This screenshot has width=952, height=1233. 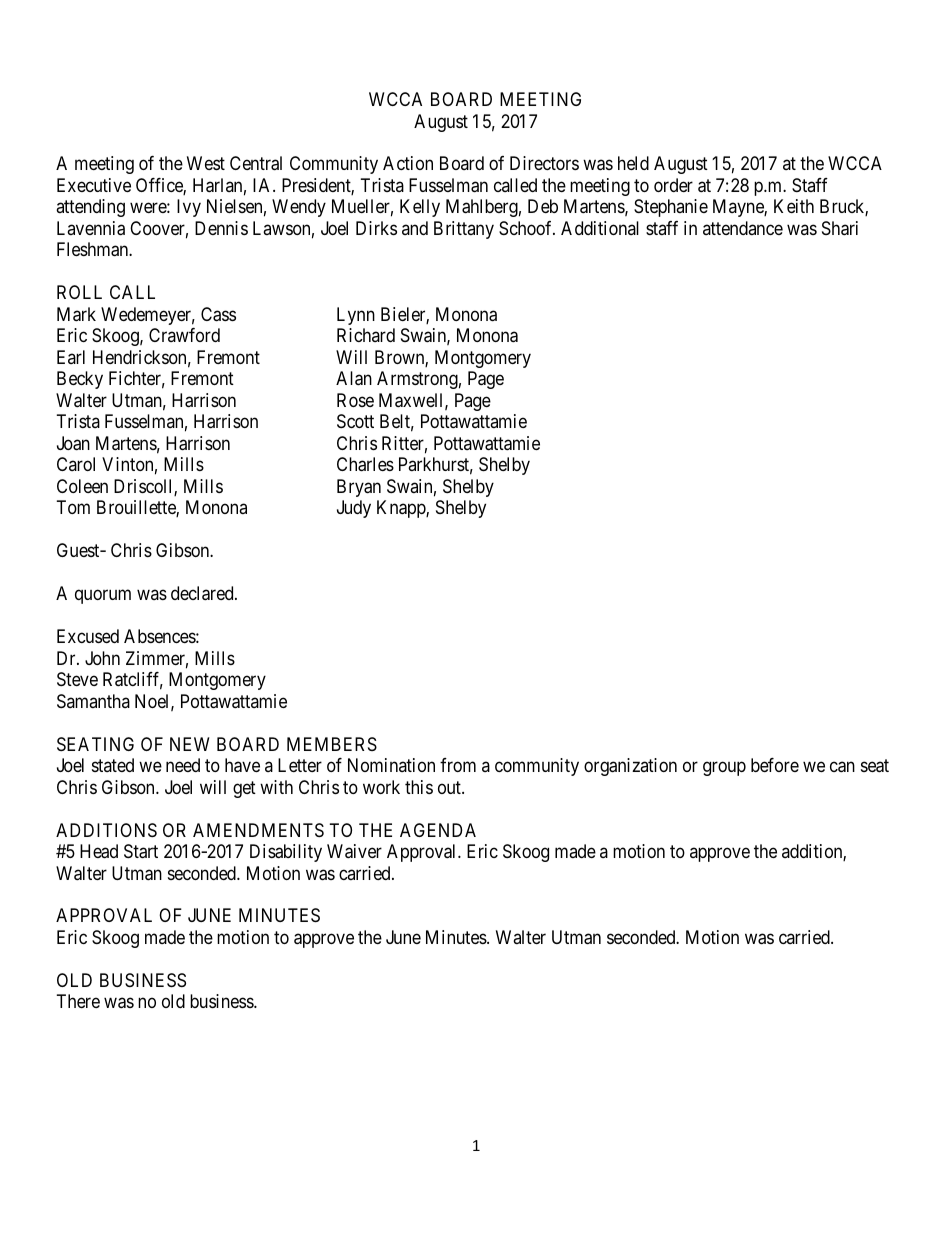 I want to click on Alan, so click(x=354, y=378).
